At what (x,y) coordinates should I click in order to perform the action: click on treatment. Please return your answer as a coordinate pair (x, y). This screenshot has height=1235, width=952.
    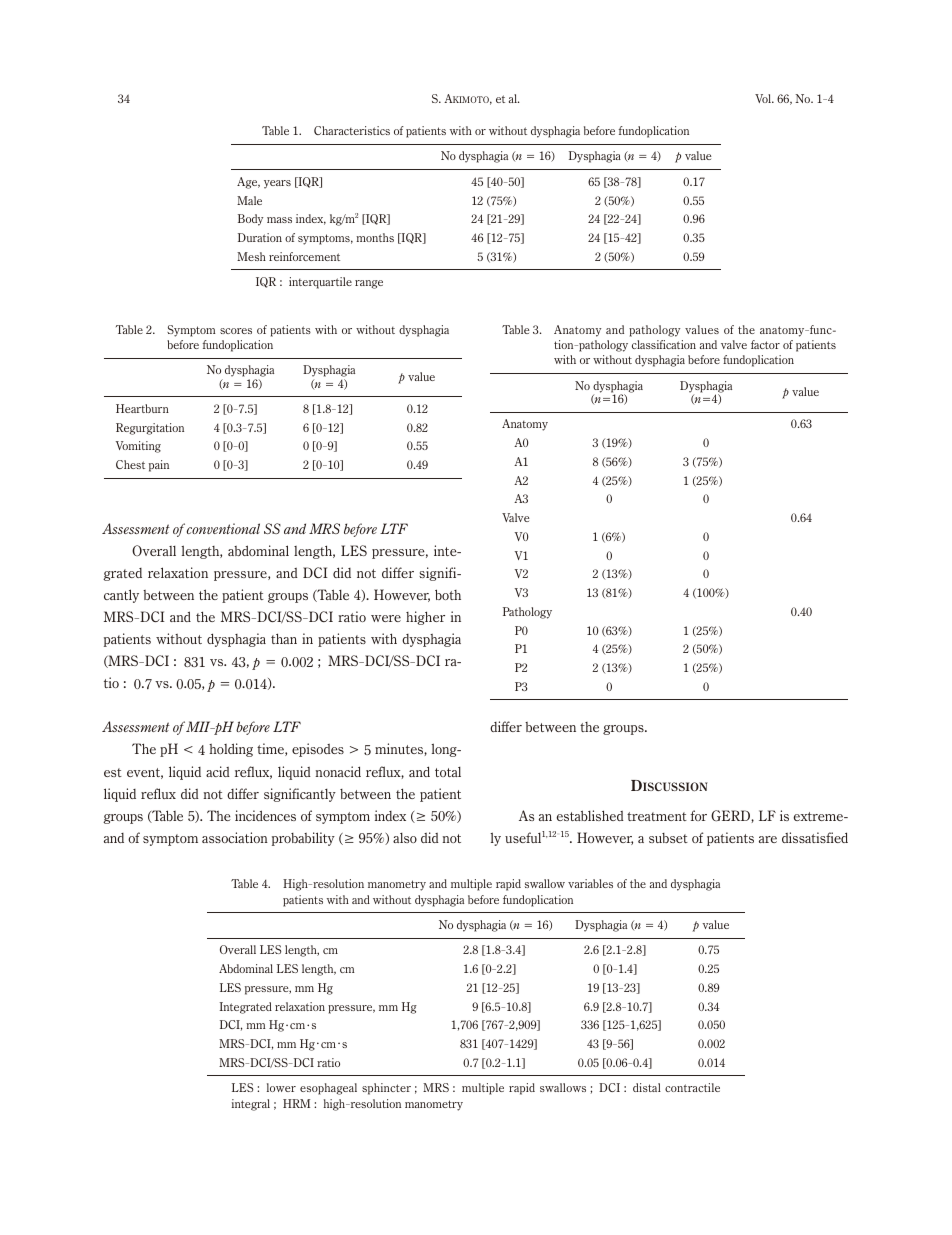
    Looking at the image, I should click on (657, 816).
